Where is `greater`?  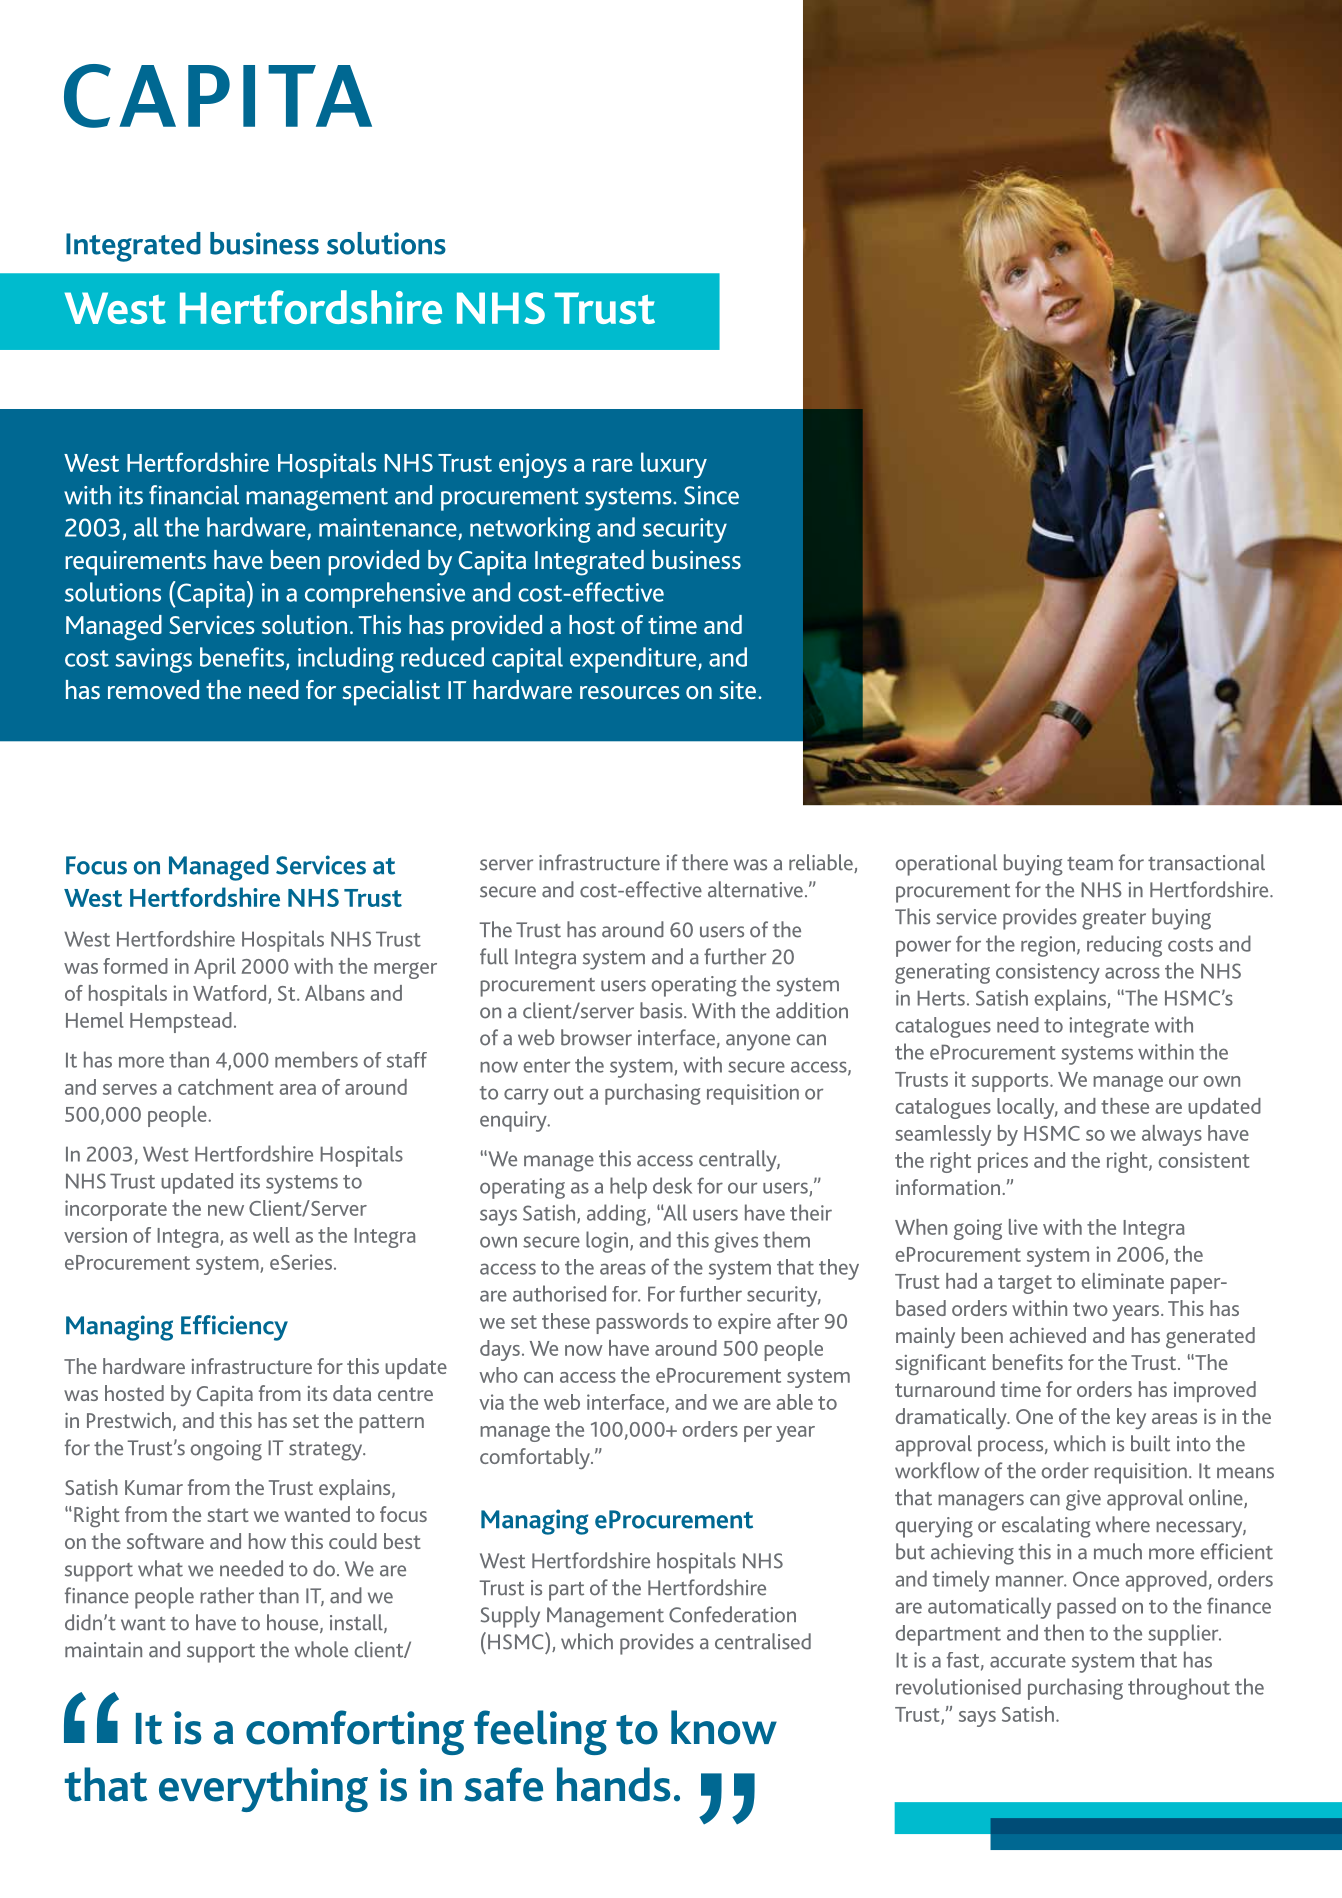
greater is located at coordinates (1114, 920).
